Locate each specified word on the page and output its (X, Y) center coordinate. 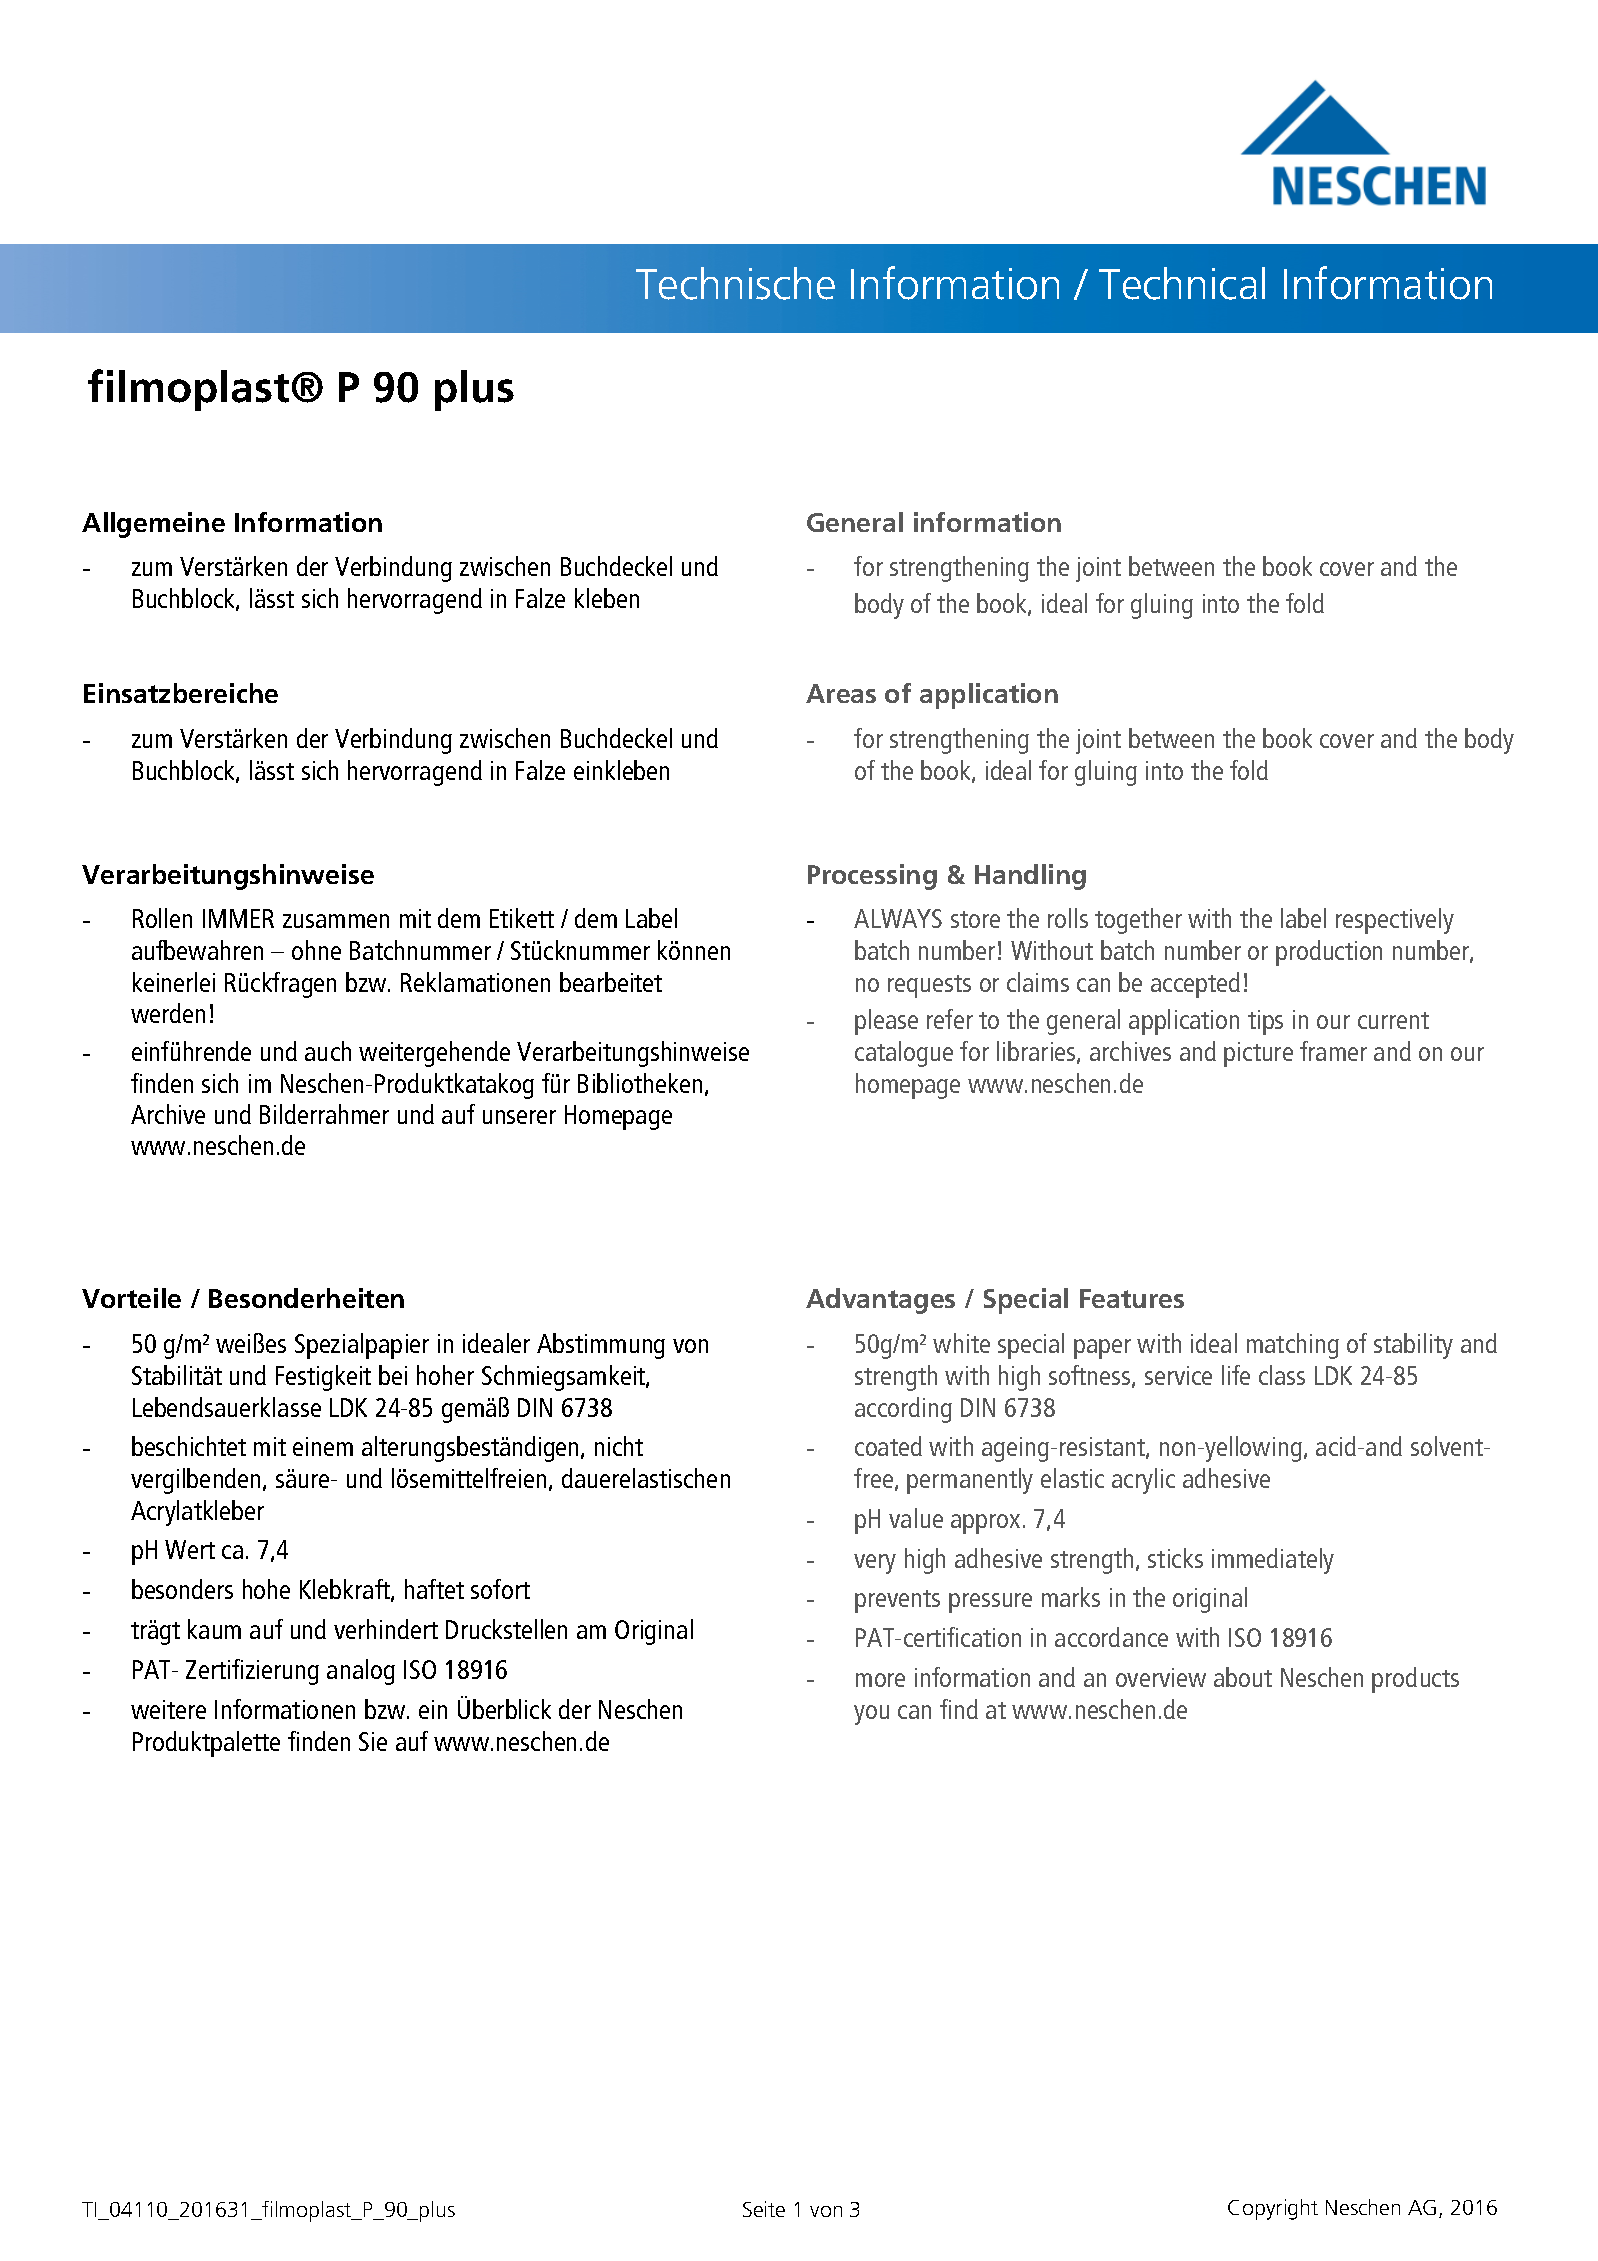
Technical (1182, 283)
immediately (1273, 1561)
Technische (735, 283)
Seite (764, 2209)
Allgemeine (153, 525)
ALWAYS (898, 918)
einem (323, 1446)
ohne (316, 950)
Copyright (1273, 2209)
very (875, 1564)
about (1243, 1677)
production (1329, 953)
